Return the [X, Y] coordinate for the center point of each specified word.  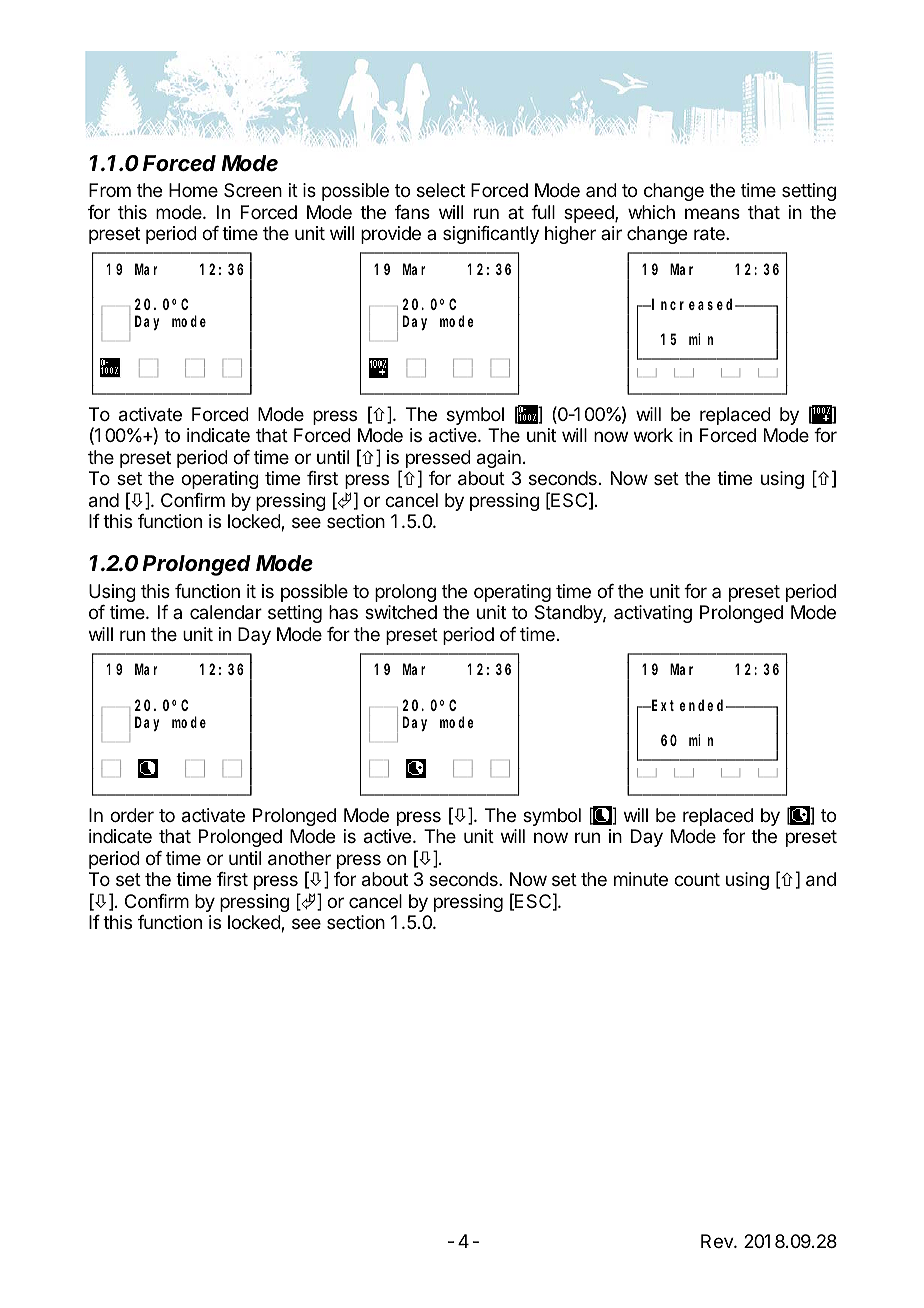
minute [641, 879]
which [651, 212]
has [343, 612]
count [697, 879]
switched [401, 612]
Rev [718, 1241]
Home [193, 190]
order [132, 815]
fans [412, 212]
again [499, 459]
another [299, 858]
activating [653, 614]
